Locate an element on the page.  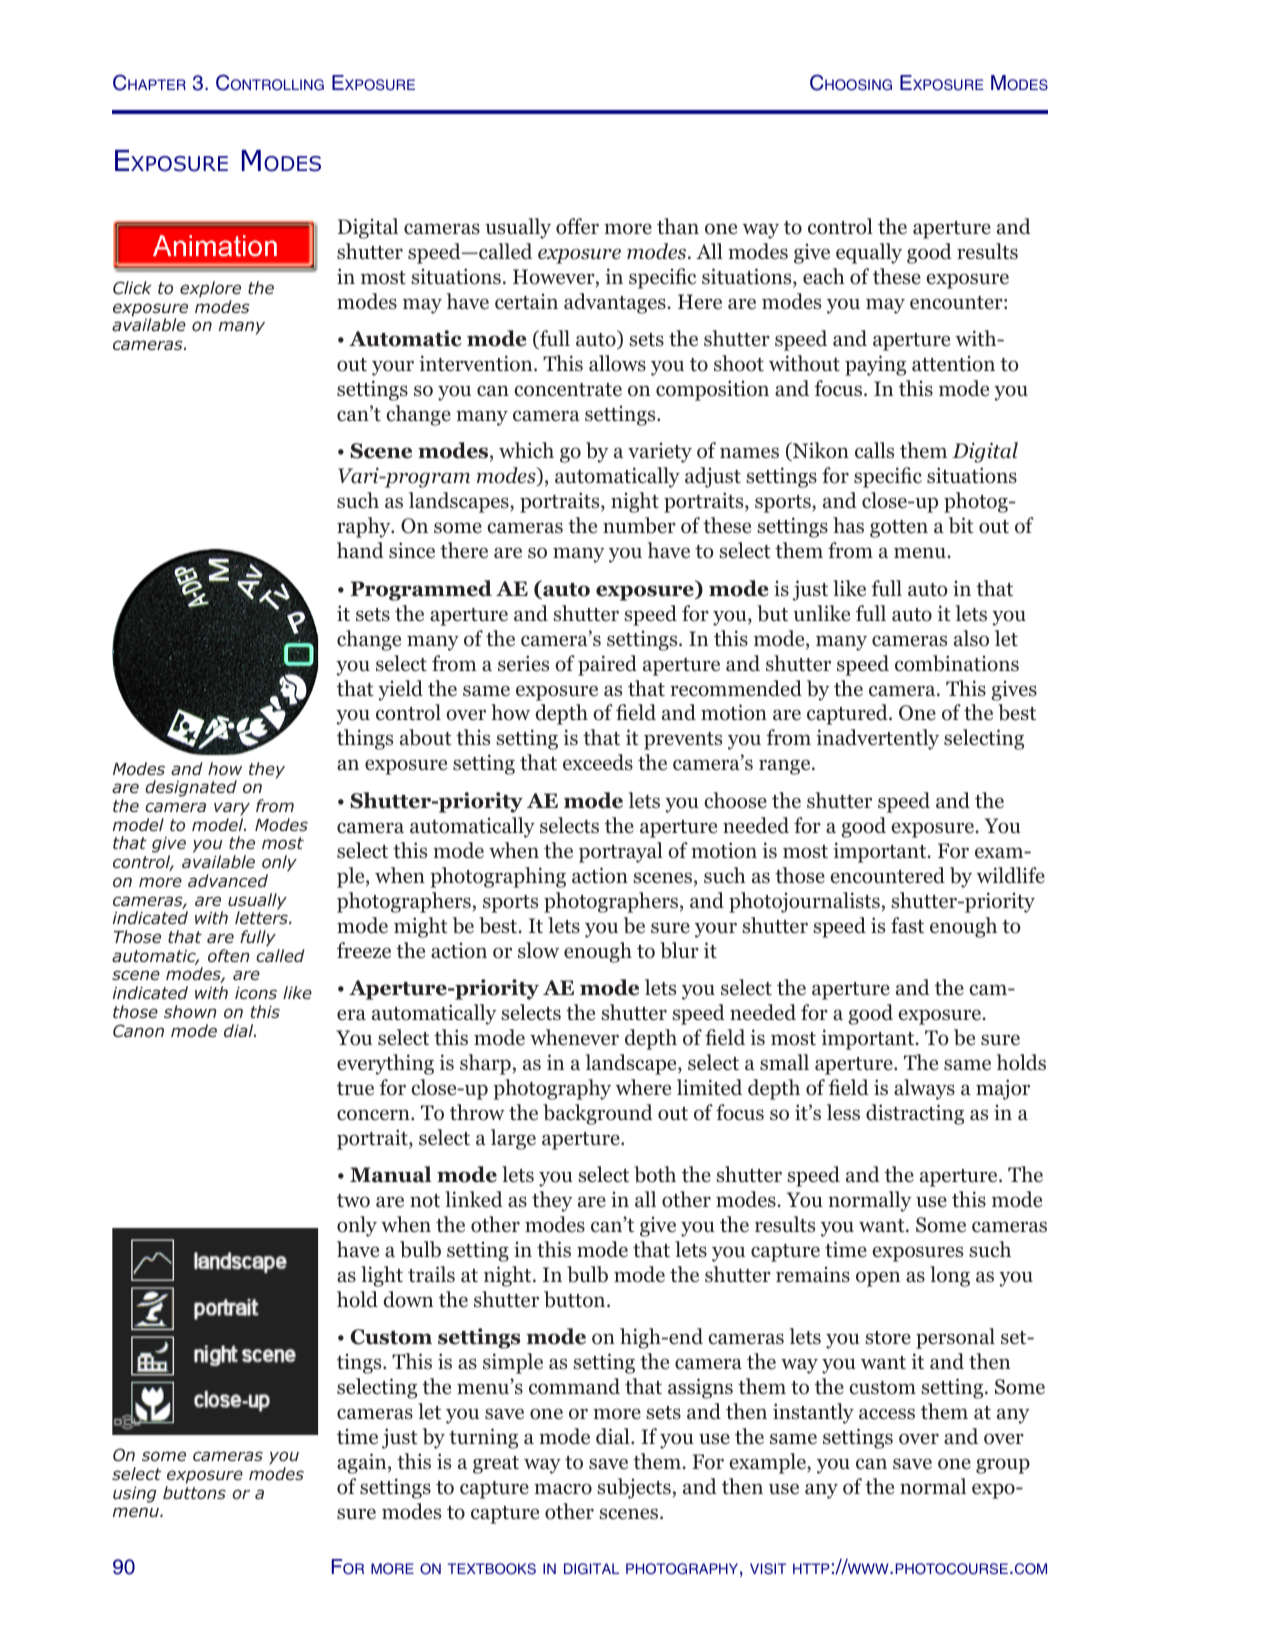
combinations is located at coordinates (957, 663).
